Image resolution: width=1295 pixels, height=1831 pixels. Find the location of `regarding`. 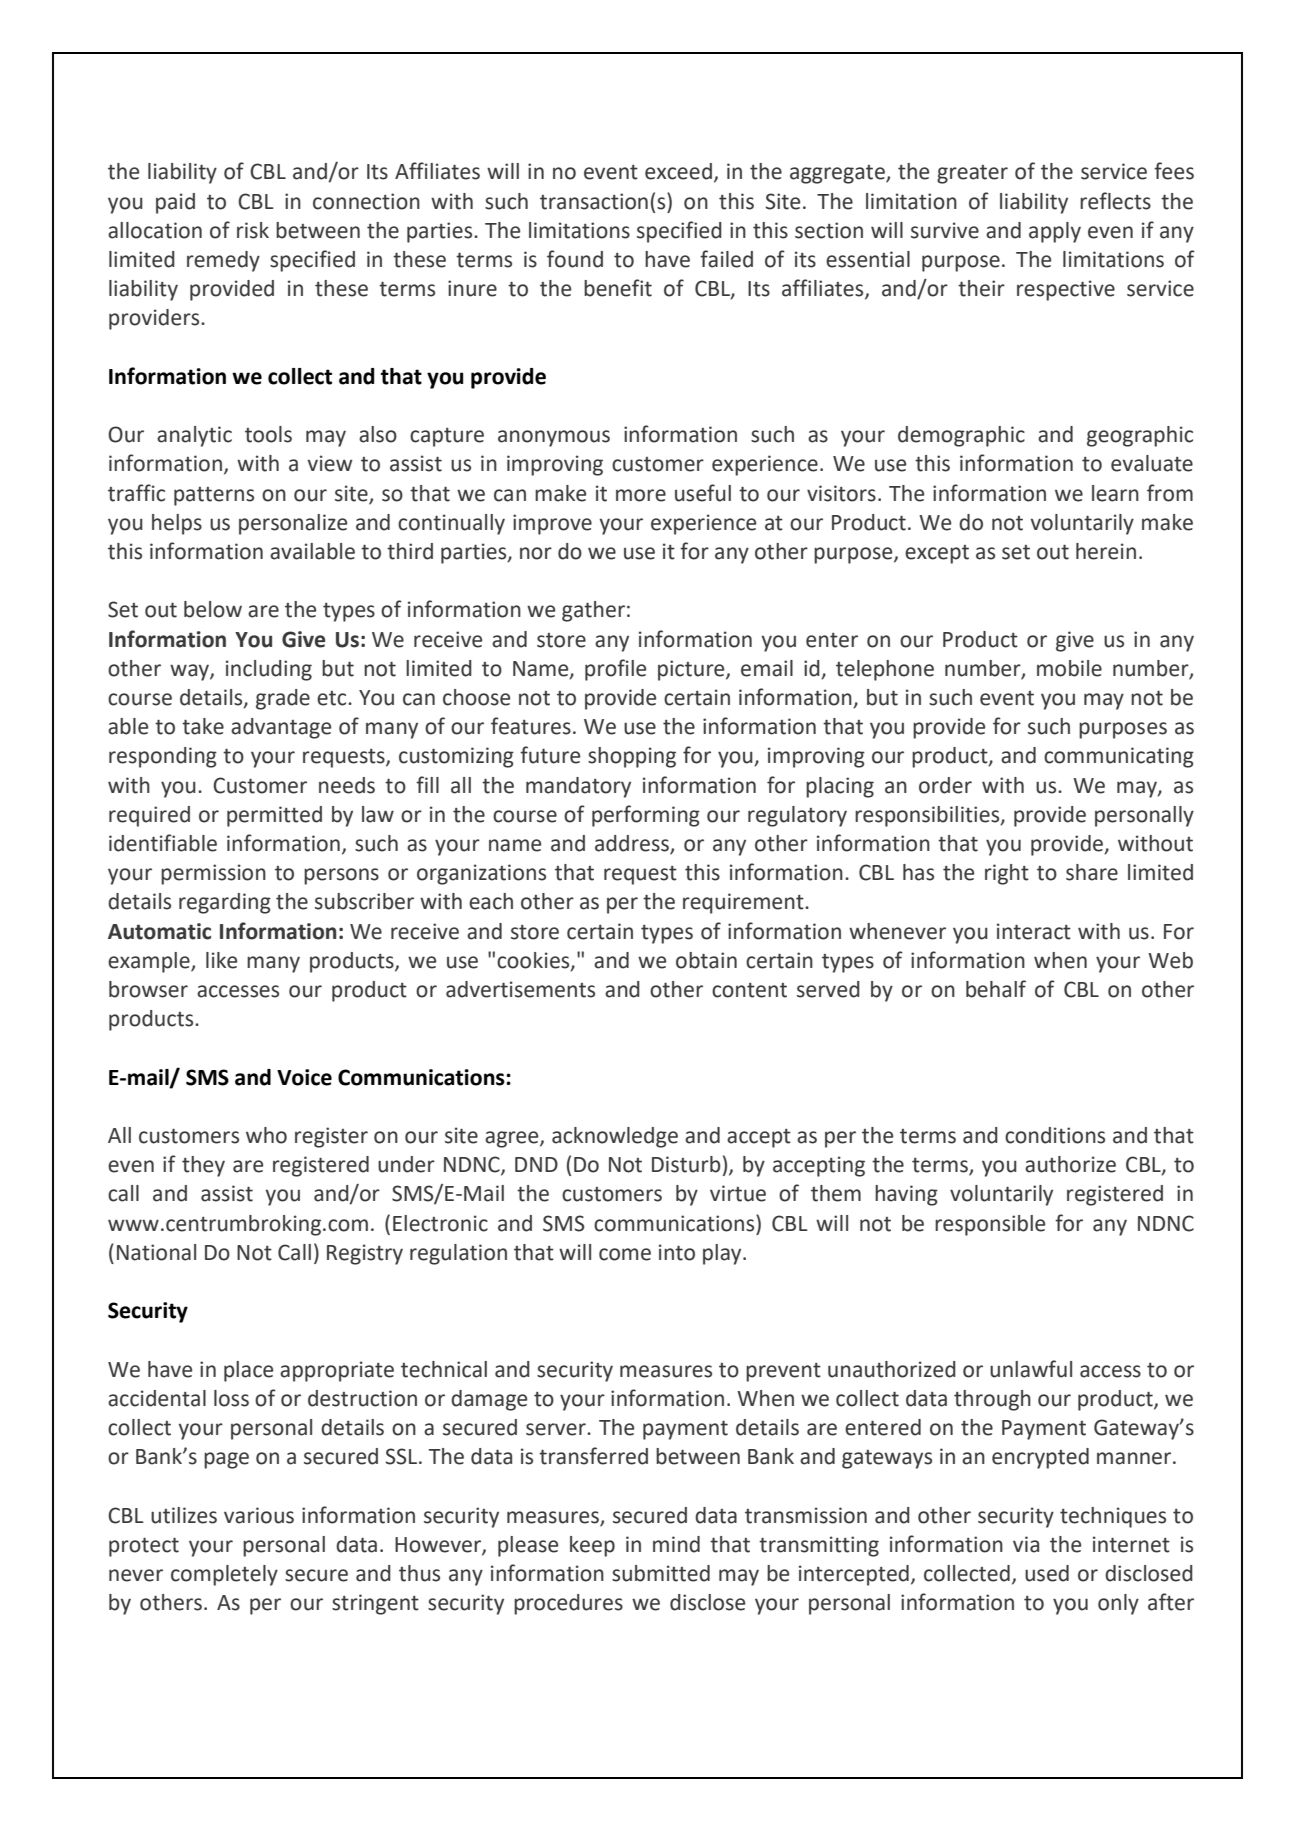

regarding is located at coordinates (225, 903).
